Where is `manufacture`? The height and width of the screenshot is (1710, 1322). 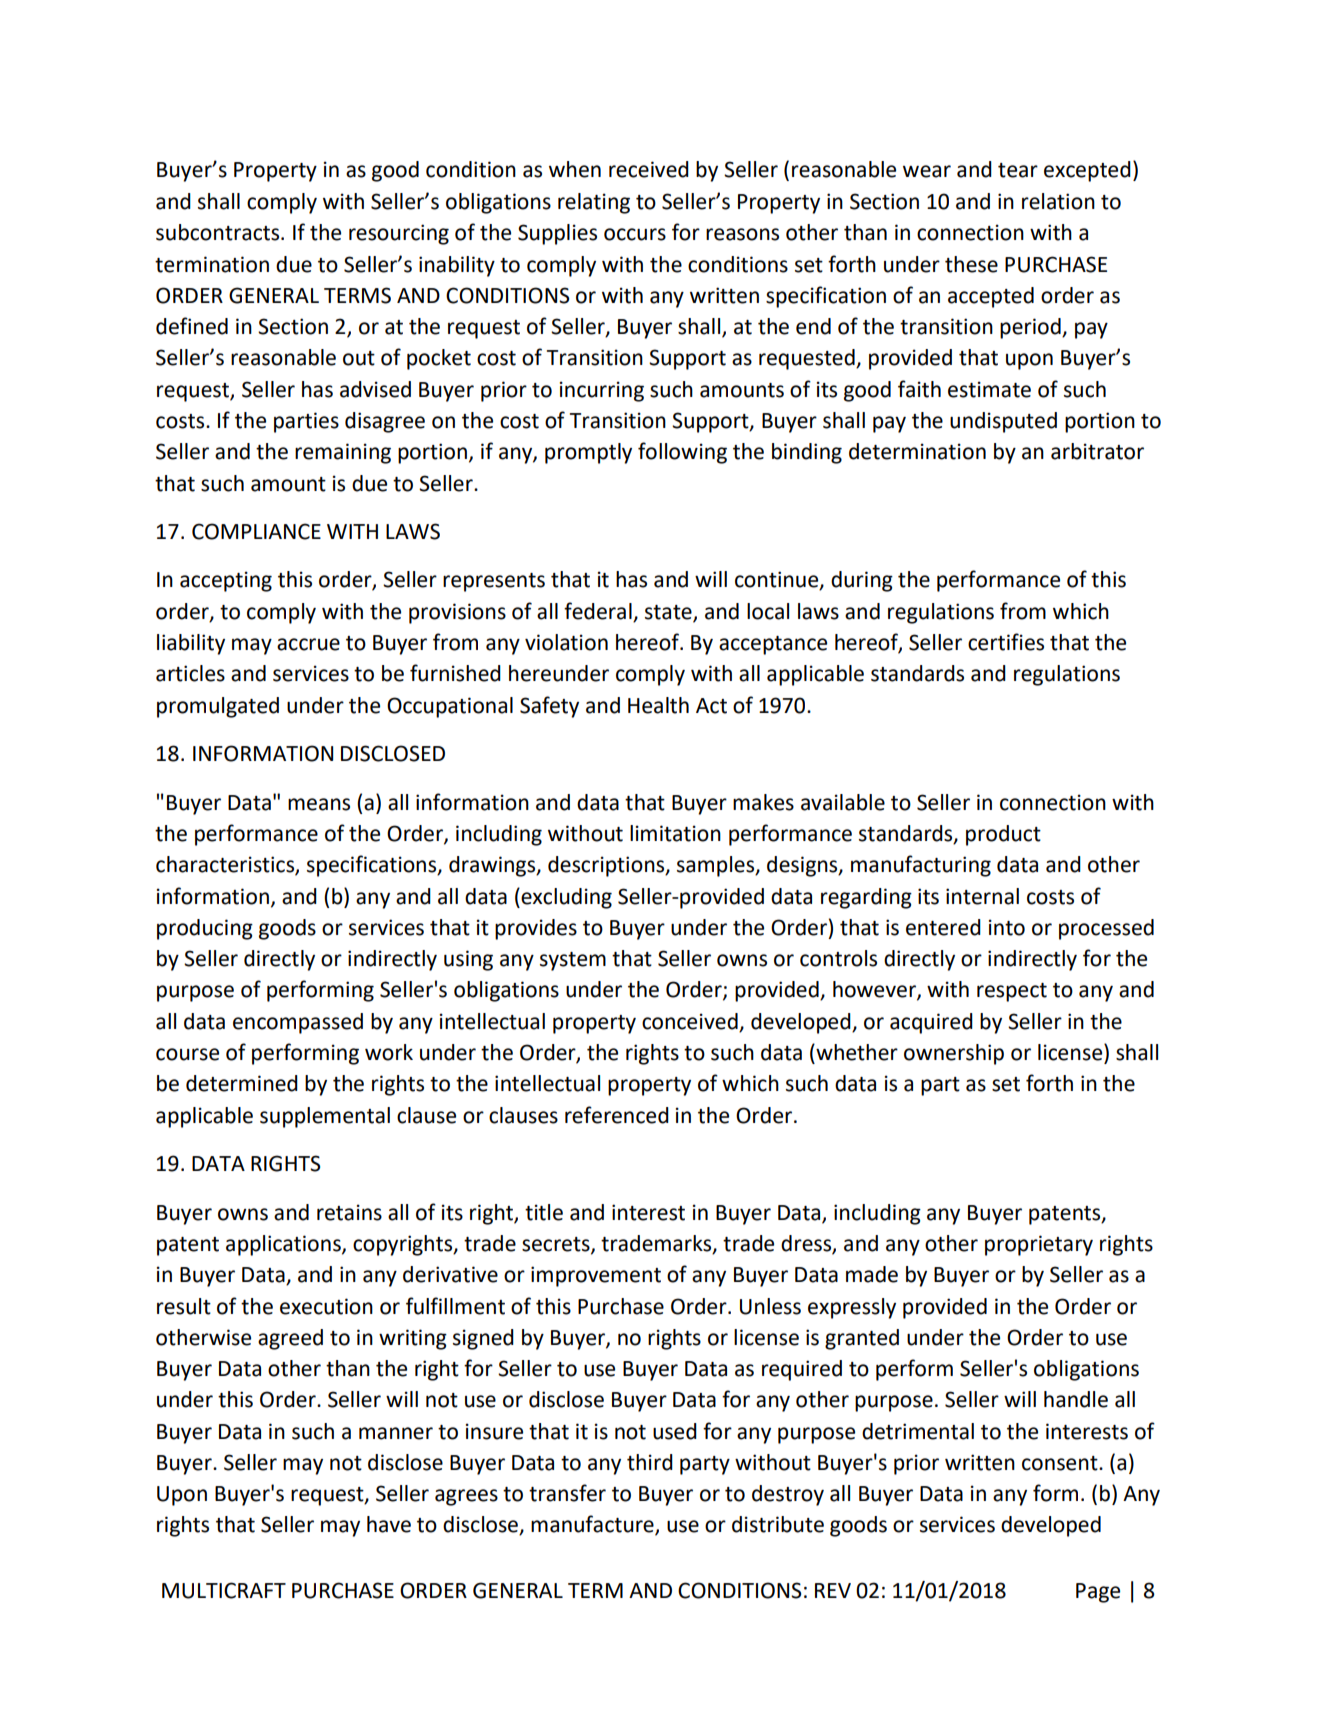 manufacture is located at coordinates (593, 1525).
